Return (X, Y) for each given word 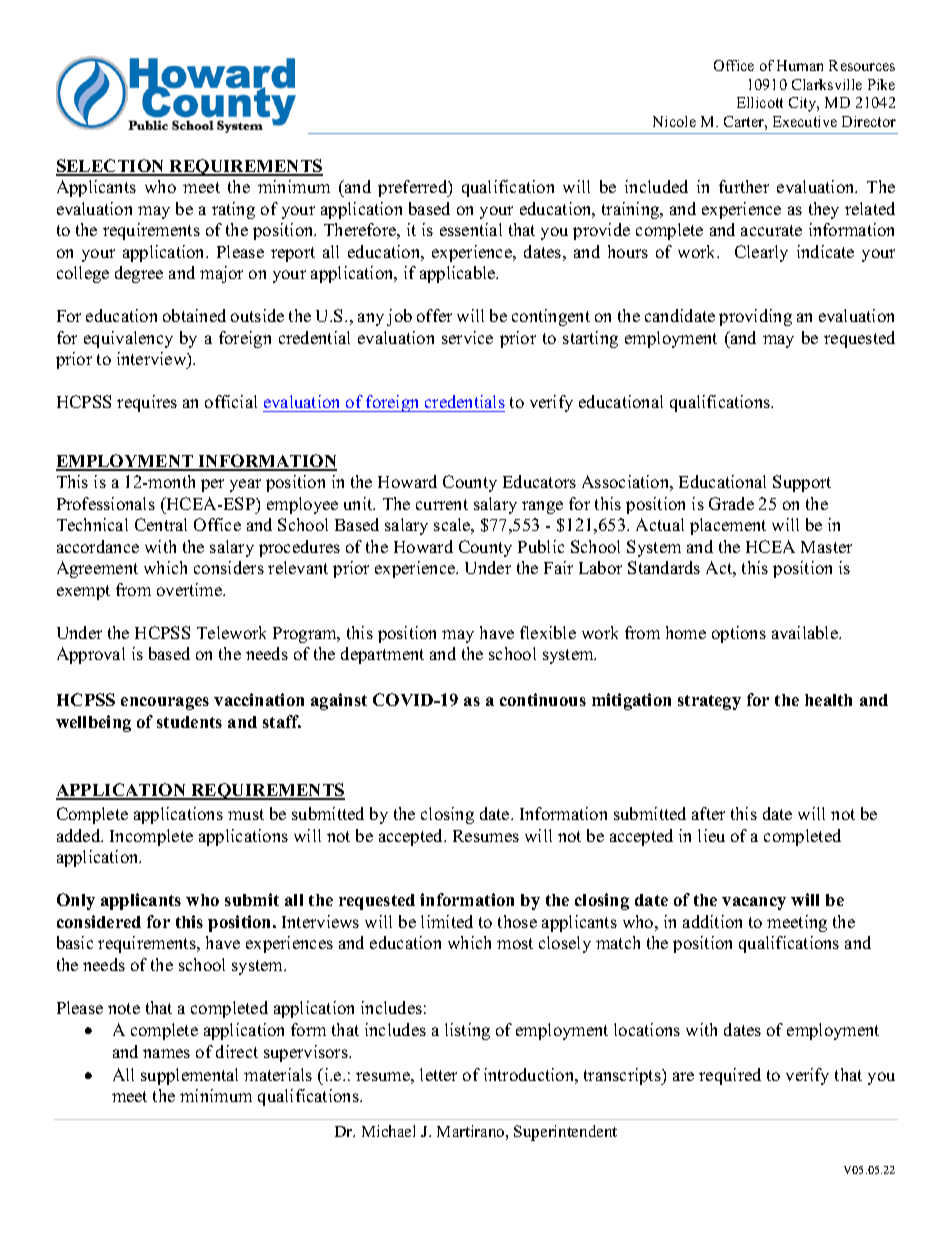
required (730, 1076)
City (804, 104)
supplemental (189, 1076)
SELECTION (111, 167)
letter (438, 1074)
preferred (414, 188)
